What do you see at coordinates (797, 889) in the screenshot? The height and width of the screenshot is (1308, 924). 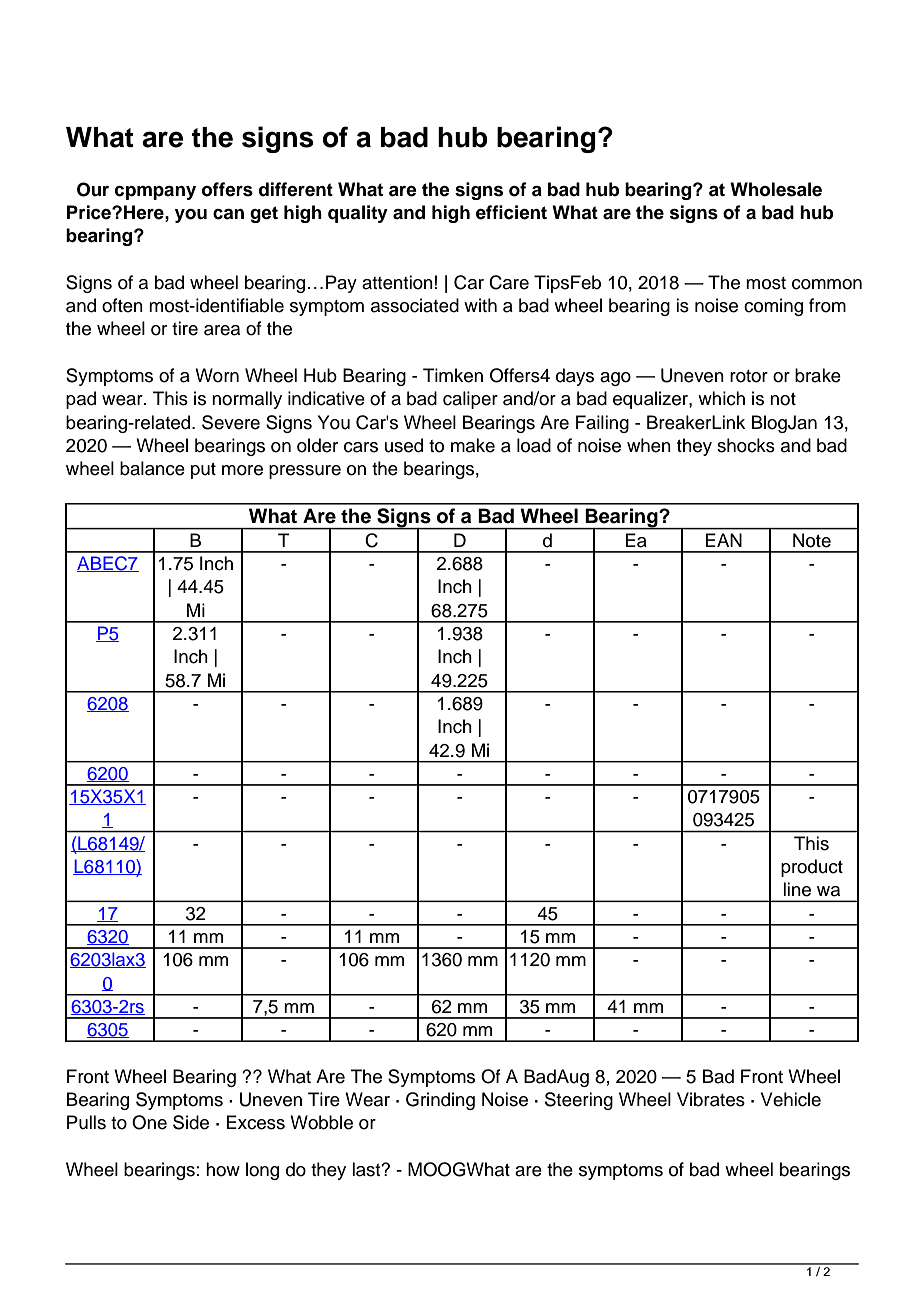 I see `line` at bounding box center [797, 889].
